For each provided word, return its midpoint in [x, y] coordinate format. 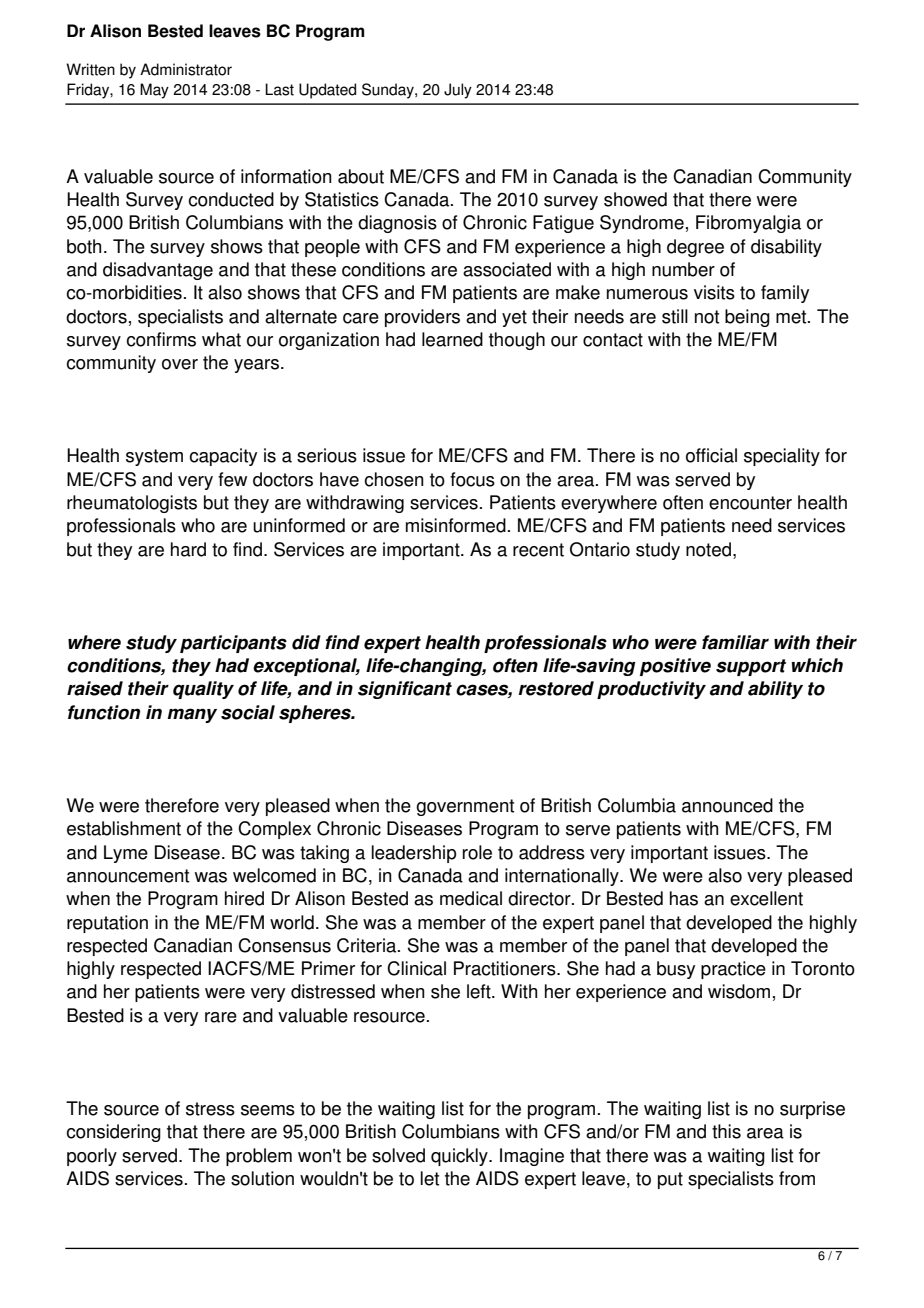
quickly [460, 1157]
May [154, 91]
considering [113, 1133]
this [726, 1131]
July [458, 91]
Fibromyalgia [748, 224]
